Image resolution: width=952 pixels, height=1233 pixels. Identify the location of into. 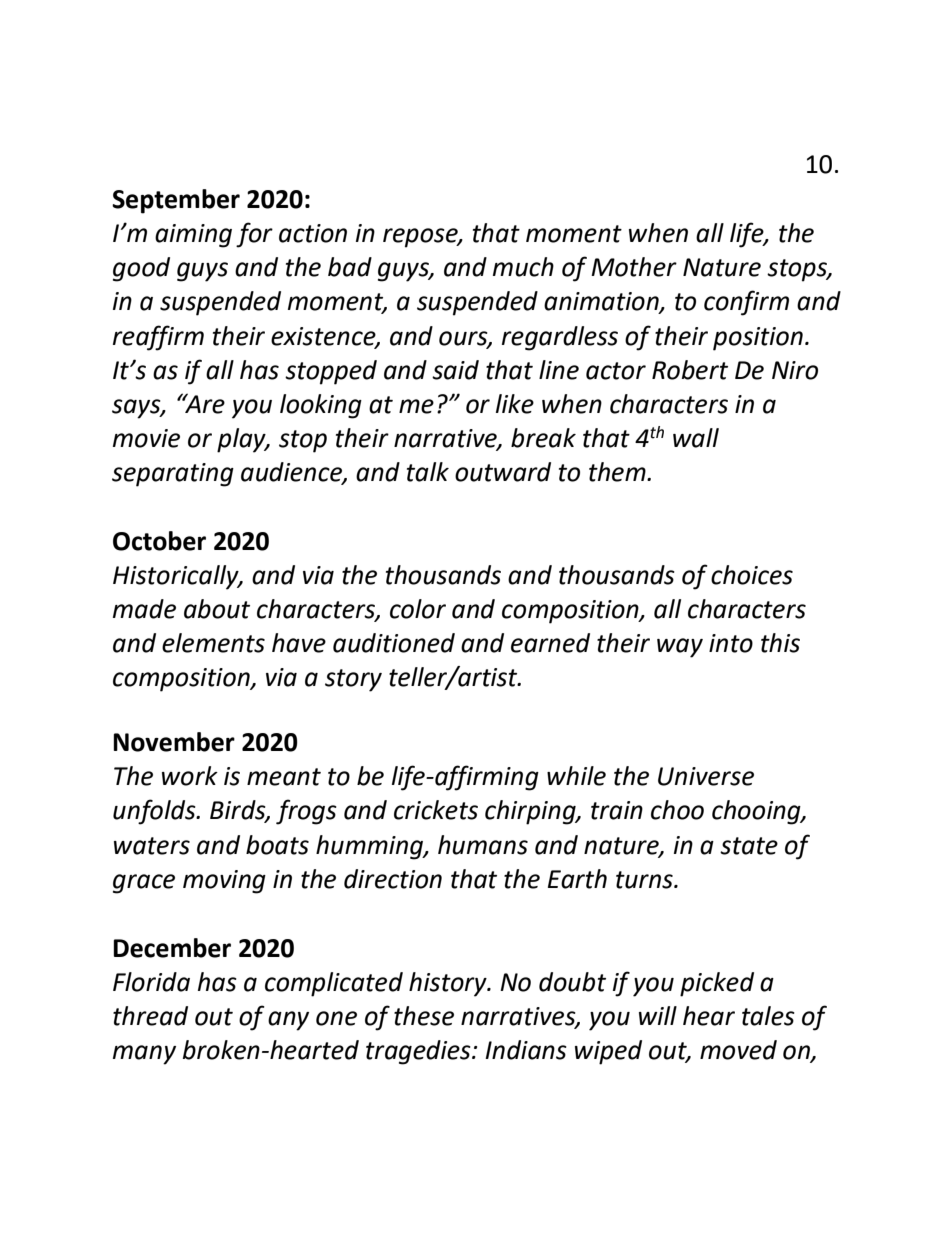
(731, 643).
